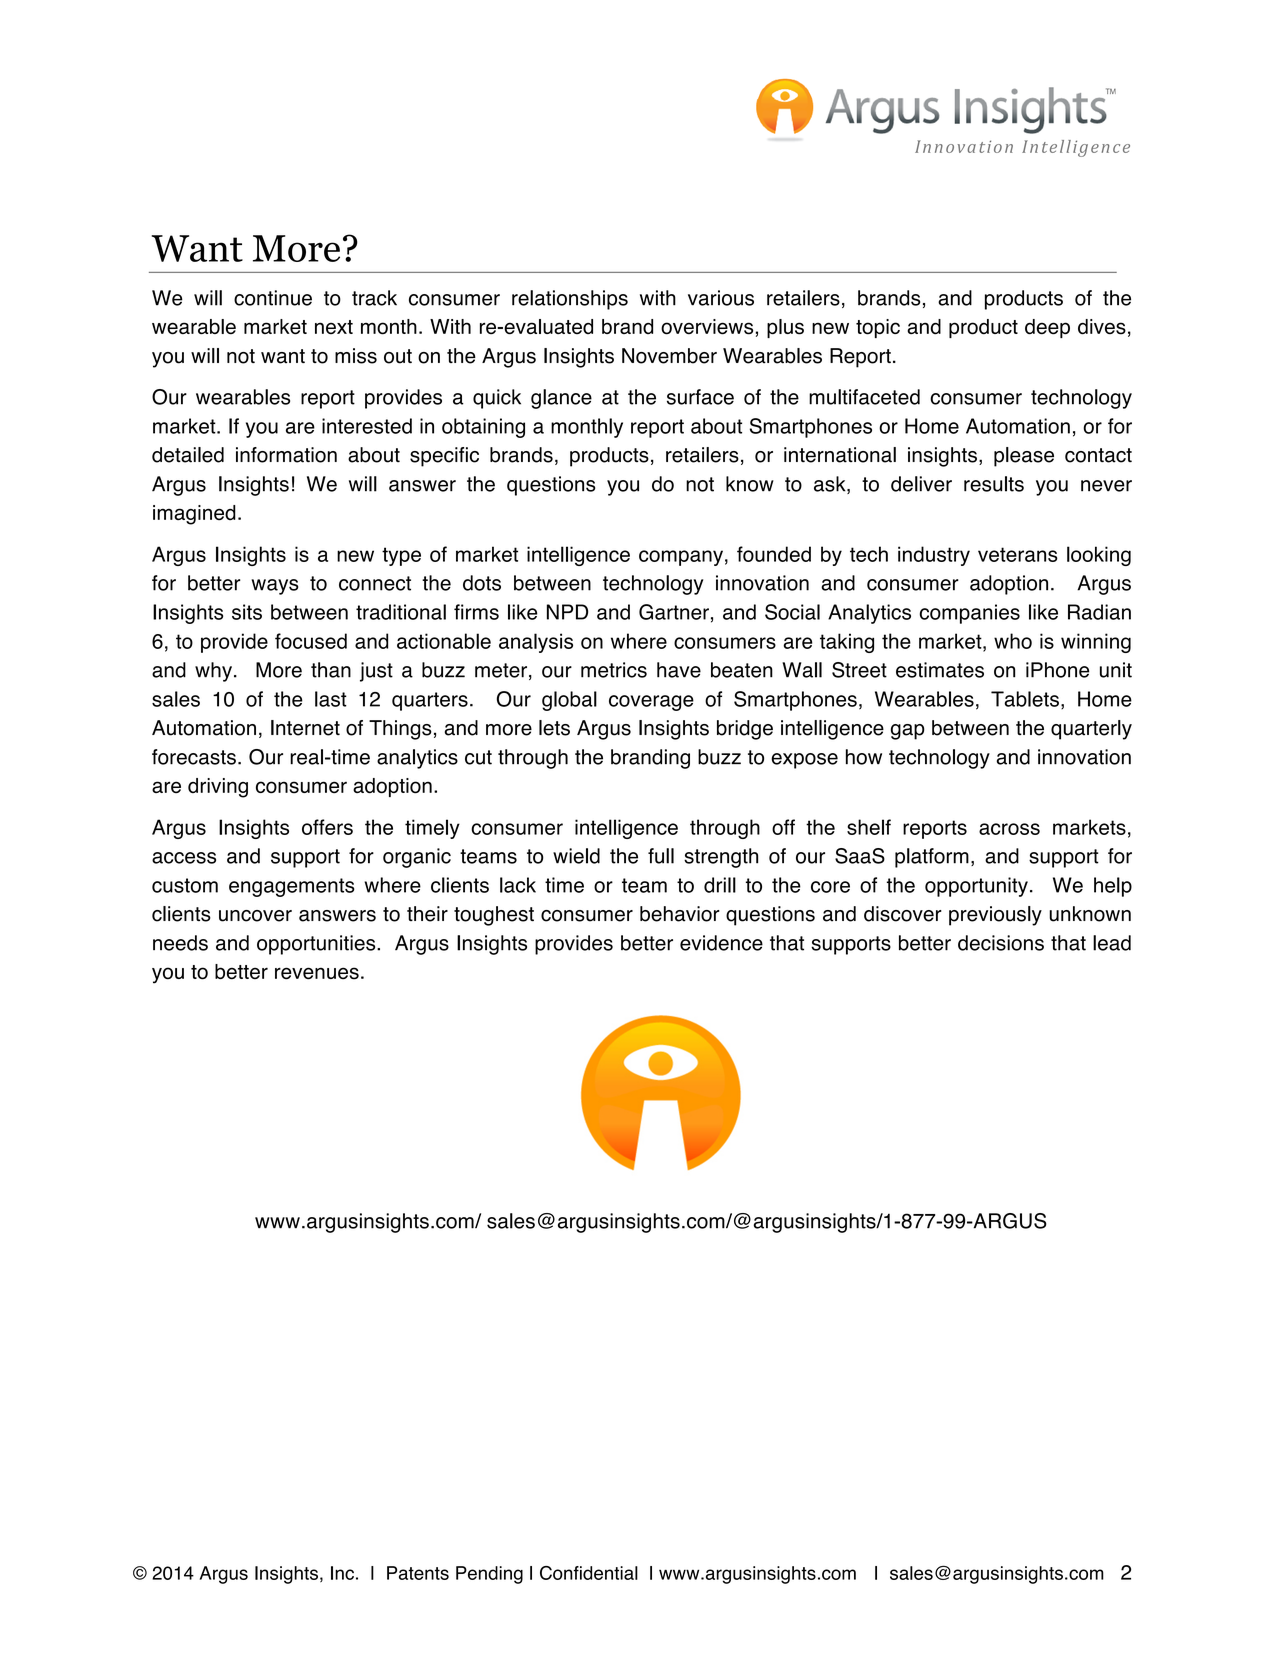 This document has width=1282, height=1659. I want to click on Patents, so click(418, 1573).
